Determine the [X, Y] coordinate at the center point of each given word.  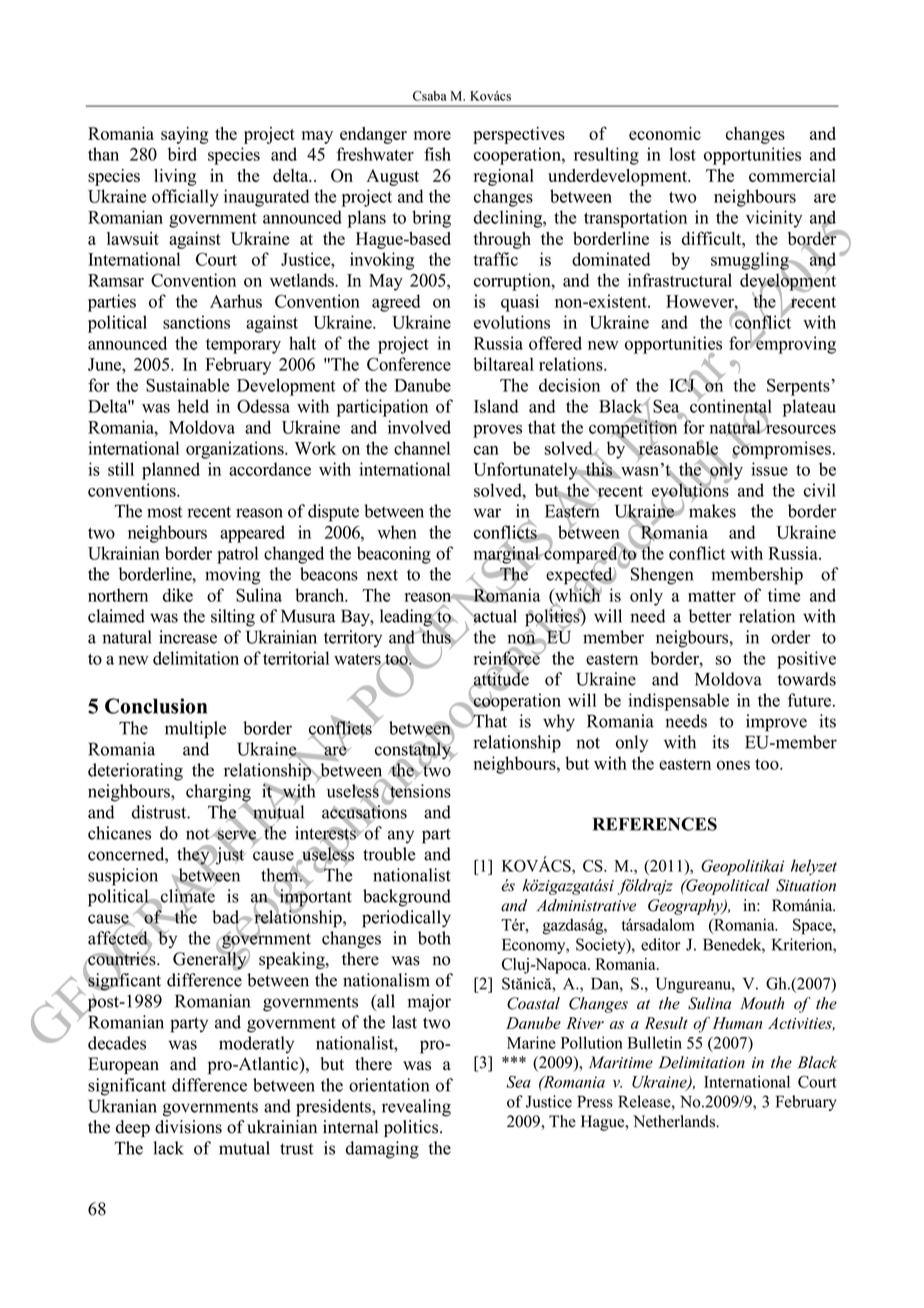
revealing [416, 1108]
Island [496, 406]
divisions [188, 1127]
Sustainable [187, 385]
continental [731, 406]
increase [188, 637]
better [710, 616]
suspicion [123, 877]
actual [494, 617]
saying [184, 135]
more [432, 135]
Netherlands [675, 1121]
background [407, 898]
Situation [806, 885]
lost [682, 154]
